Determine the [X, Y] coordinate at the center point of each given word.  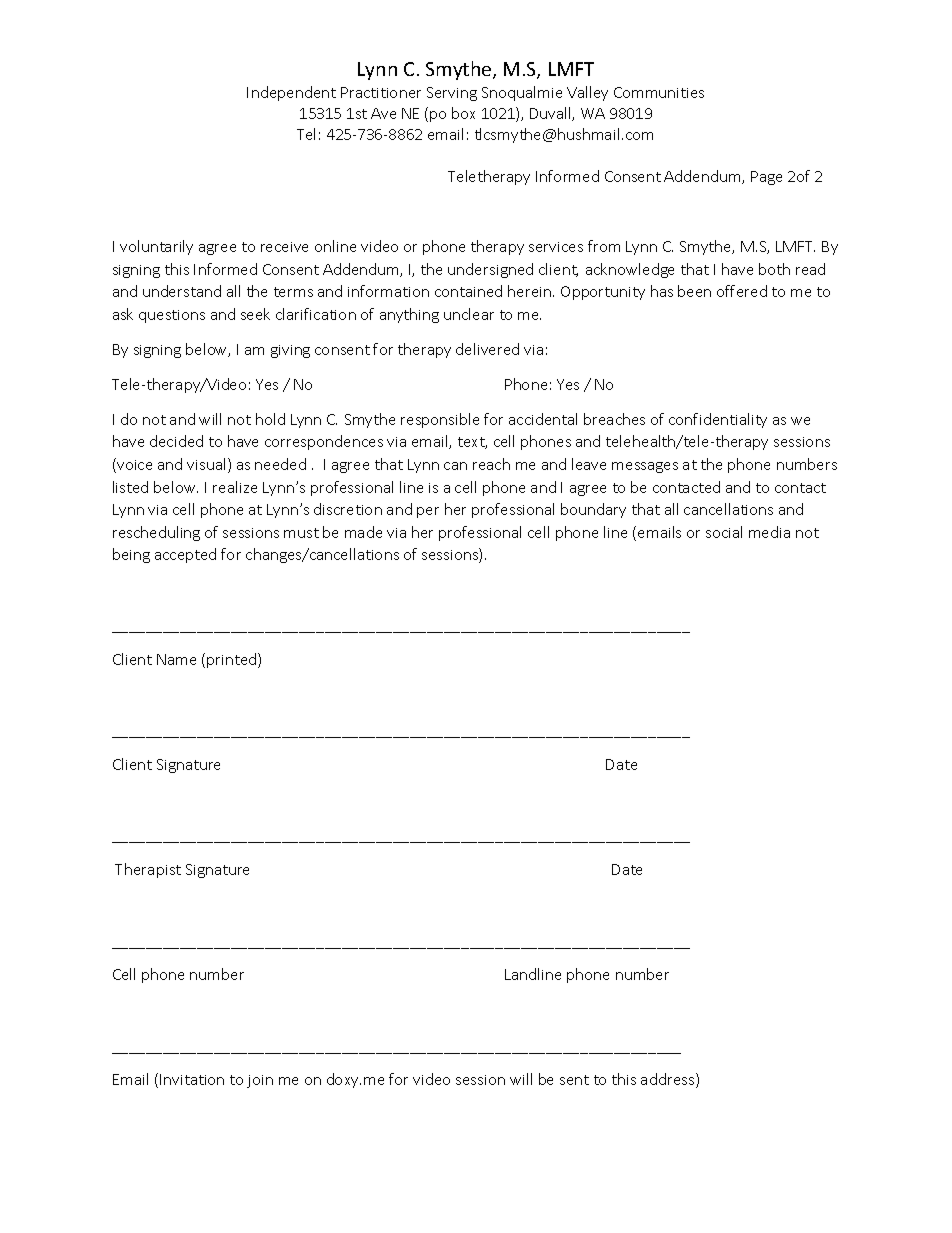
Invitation [192, 1079]
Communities [659, 92]
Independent [291, 93]
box [463, 113]
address [669, 1080]
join [260, 1081]
